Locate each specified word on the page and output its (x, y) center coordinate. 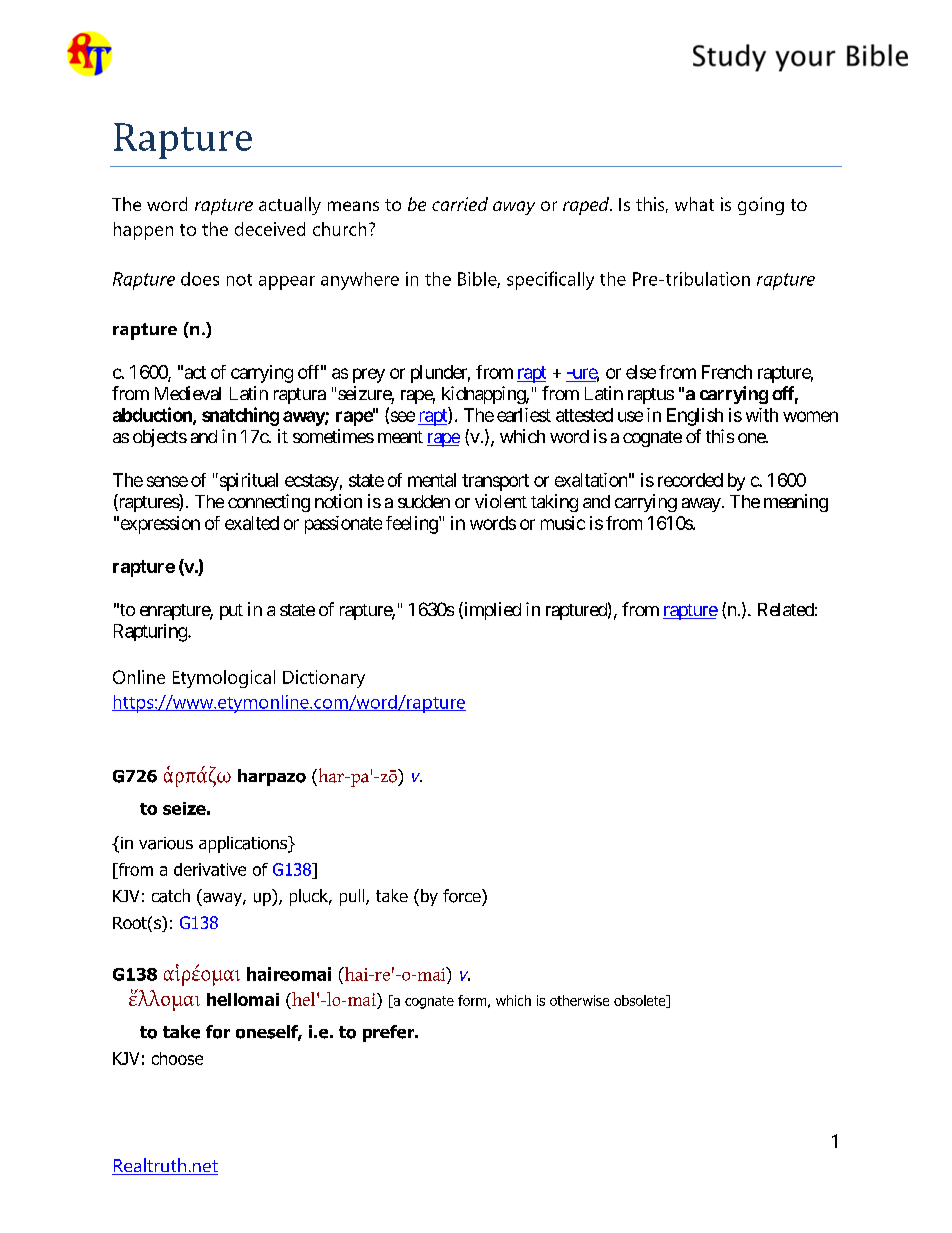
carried (460, 204)
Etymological (224, 679)
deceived (270, 229)
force (463, 896)
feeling (412, 525)
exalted (252, 523)
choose (177, 1058)
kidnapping (484, 395)
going (761, 206)
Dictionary (324, 679)
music (563, 523)
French (727, 372)
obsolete (641, 1001)
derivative (210, 869)
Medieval (188, 393)
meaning (796, 503)
